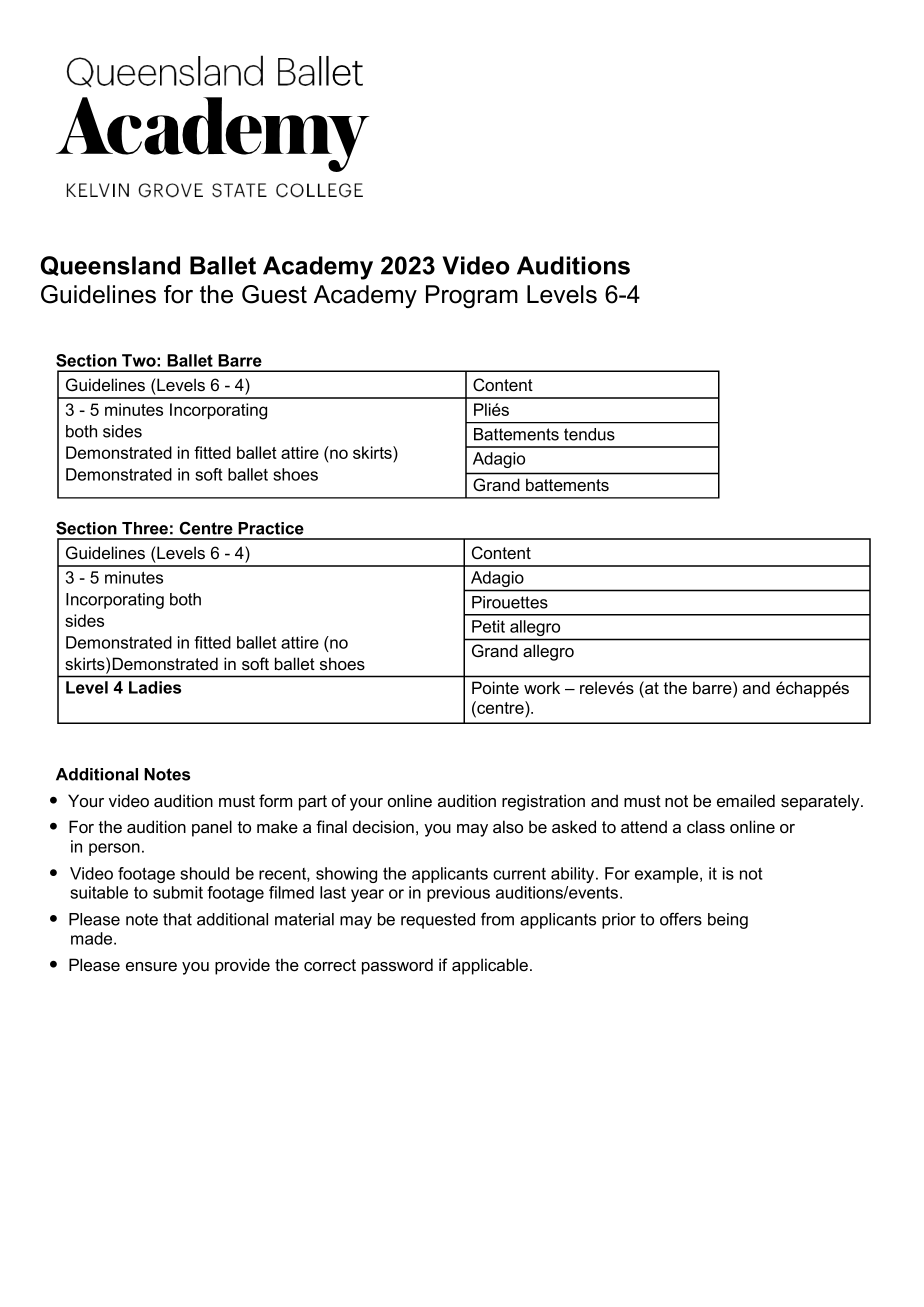 The width and height of the document is (924, 1307). Describe the element at coordinates (488, 626) in the document. I see `Petit` at that location.
